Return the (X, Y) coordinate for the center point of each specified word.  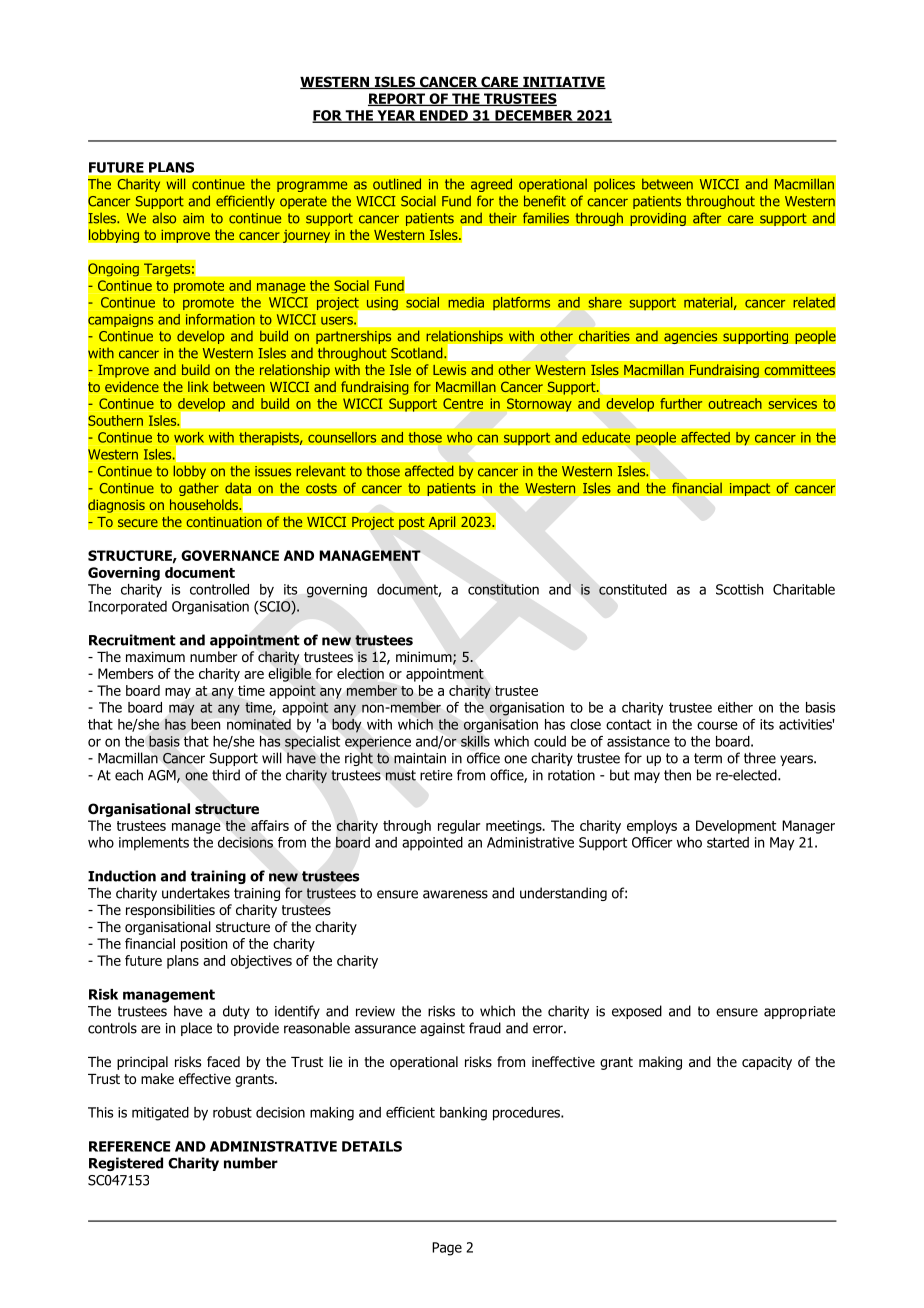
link (198, 386)
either (735, 707)
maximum (155, 656)
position (204, 945)
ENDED (444, 116)
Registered (126, 1164)
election (360, 673)
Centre (463, 403)
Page (447, 1249)
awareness (455, 894)
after (707, 218)
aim (193, 218)
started (728, 842)
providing (658, 219)
